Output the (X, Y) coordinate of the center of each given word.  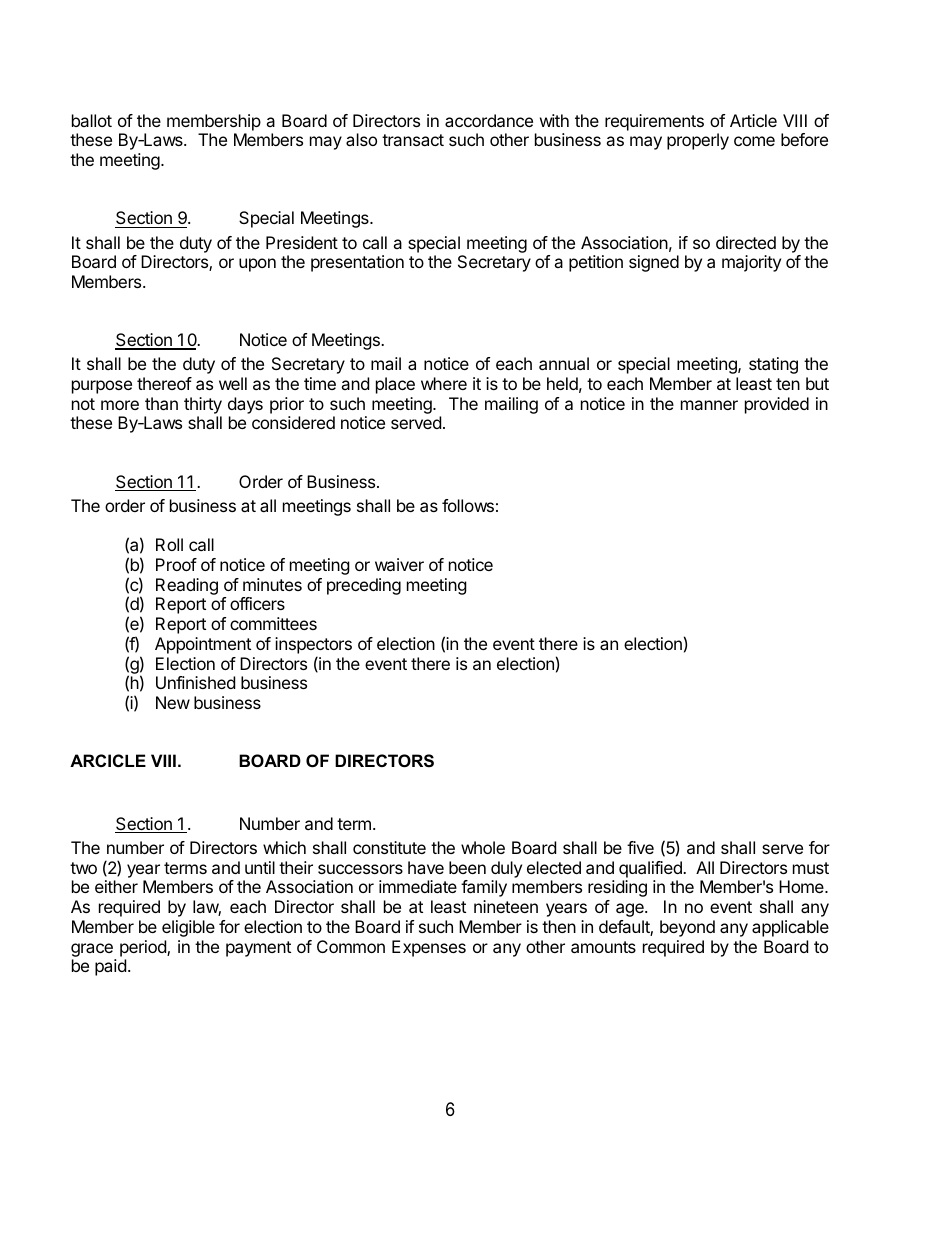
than (161, 403)
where (444, 383)
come (754, 141)
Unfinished (195, 682)
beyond (687, 928)
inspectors (313, 645)
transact (413, 140)
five (640, 847)
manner (709, 405)
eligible (188, 928)
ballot (92, 120)
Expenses (429, 948)
